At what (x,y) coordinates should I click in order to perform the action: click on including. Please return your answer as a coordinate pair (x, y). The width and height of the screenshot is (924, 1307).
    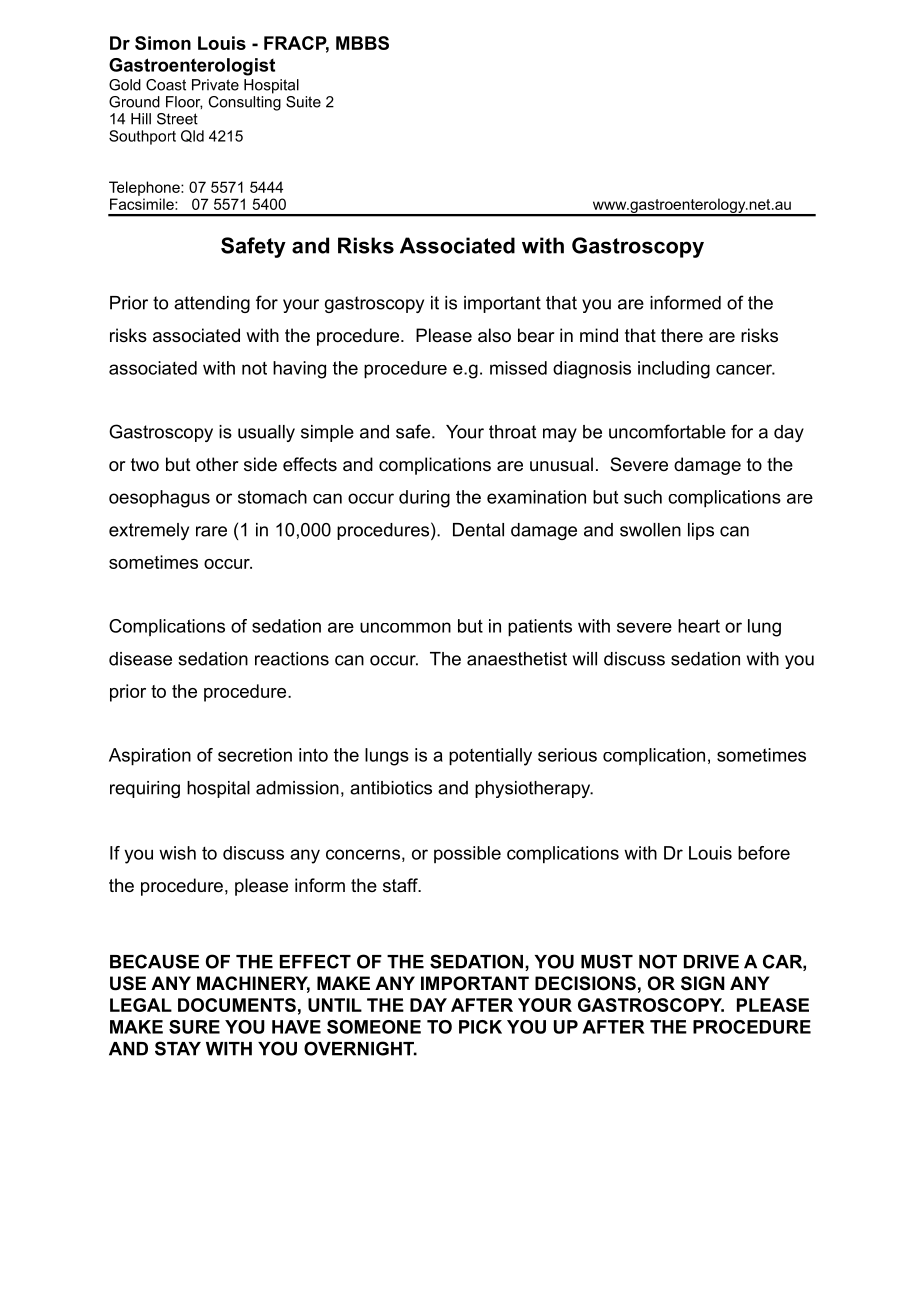
    Looking at the image, I should click on (674, 370).
